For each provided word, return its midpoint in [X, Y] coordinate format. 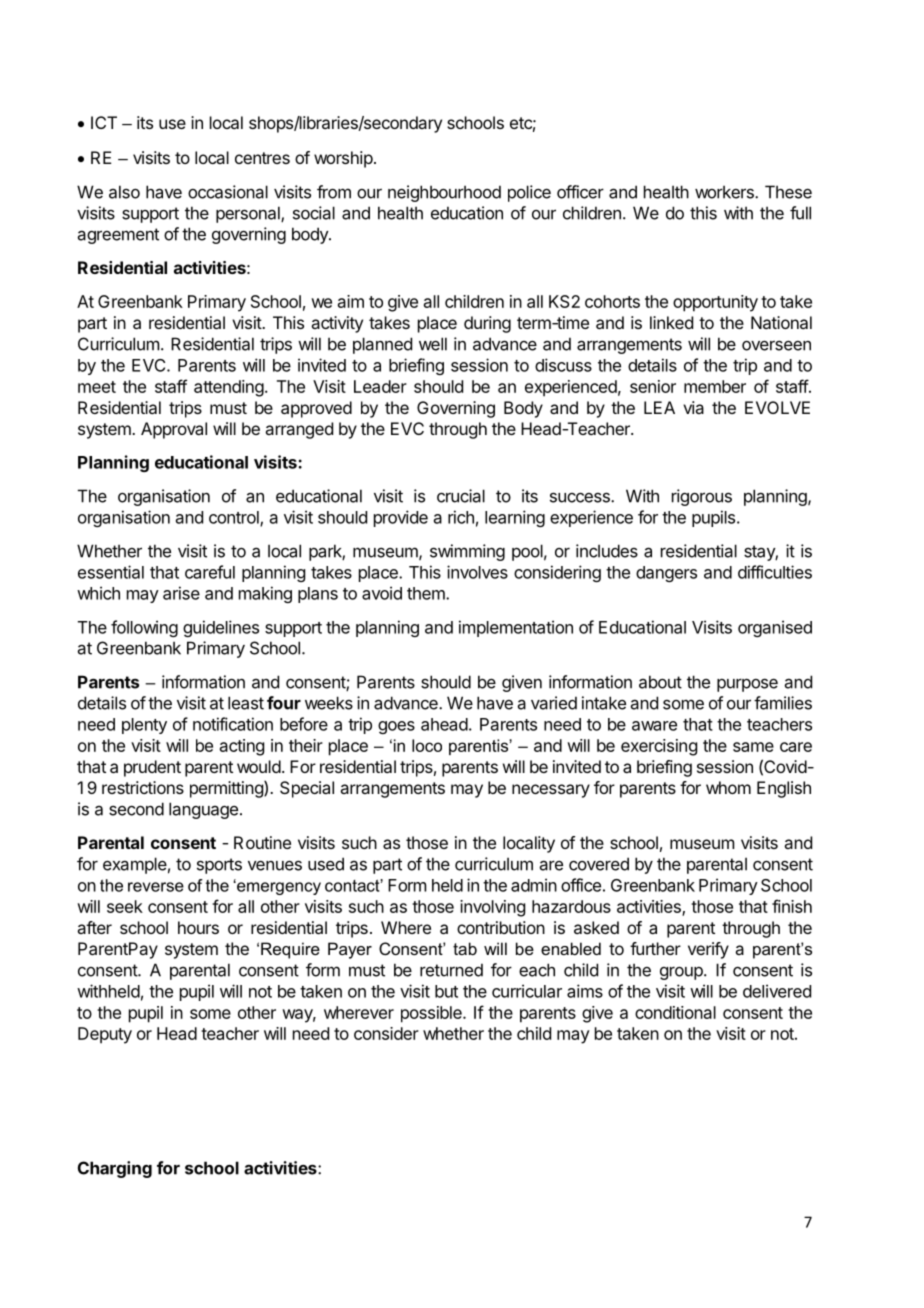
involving [492, 908]
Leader [380, 386]
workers [725, 192]
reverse [156, 887]
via [693, 407]
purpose [747, 685]
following [144, 628]
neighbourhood [444, 193]
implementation [516, 628]
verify [708, 950]
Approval [174, 430]
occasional [228, 192]
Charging [115, 1169]
